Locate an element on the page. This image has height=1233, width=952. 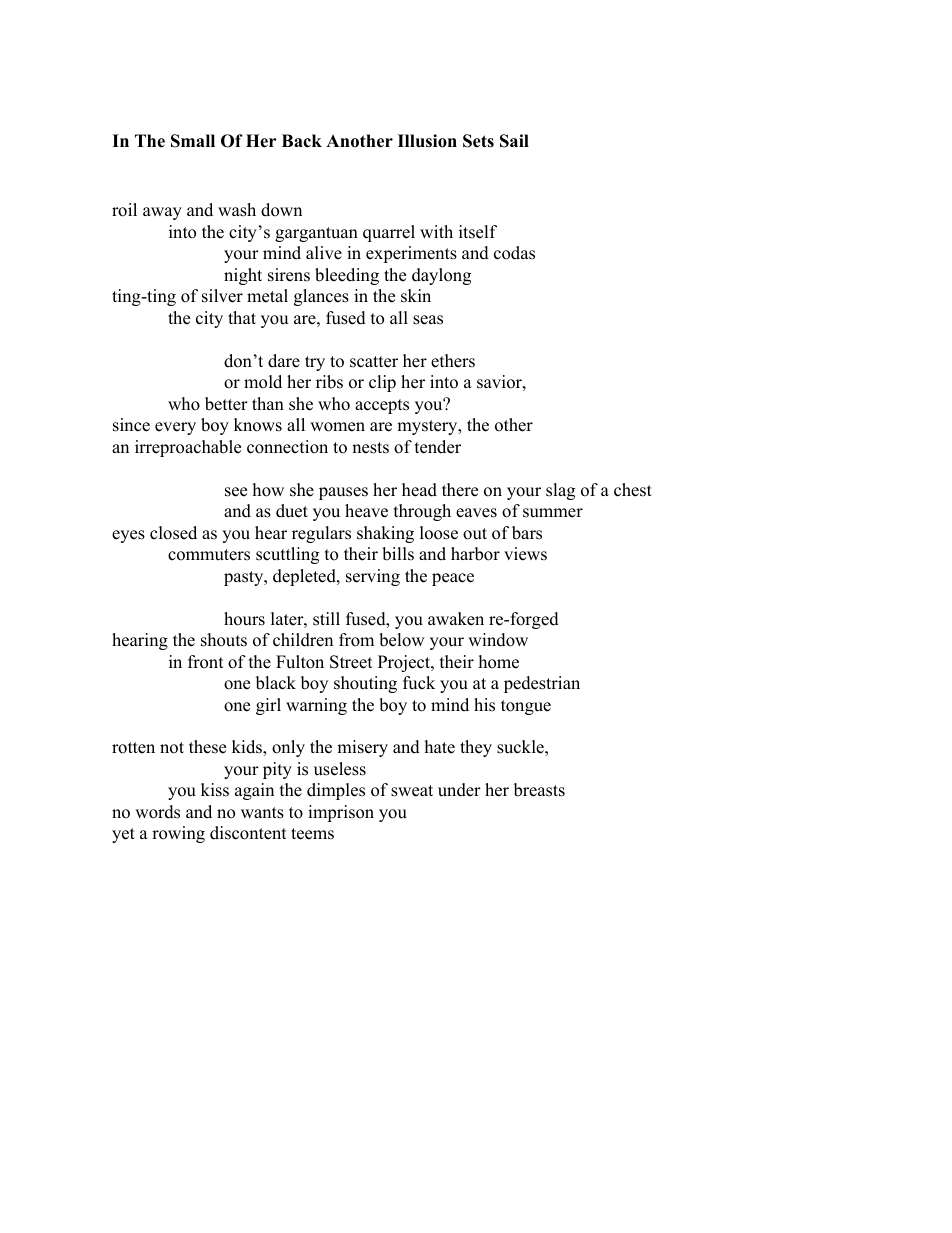
Illusion is located at coordinates (427, 141).
